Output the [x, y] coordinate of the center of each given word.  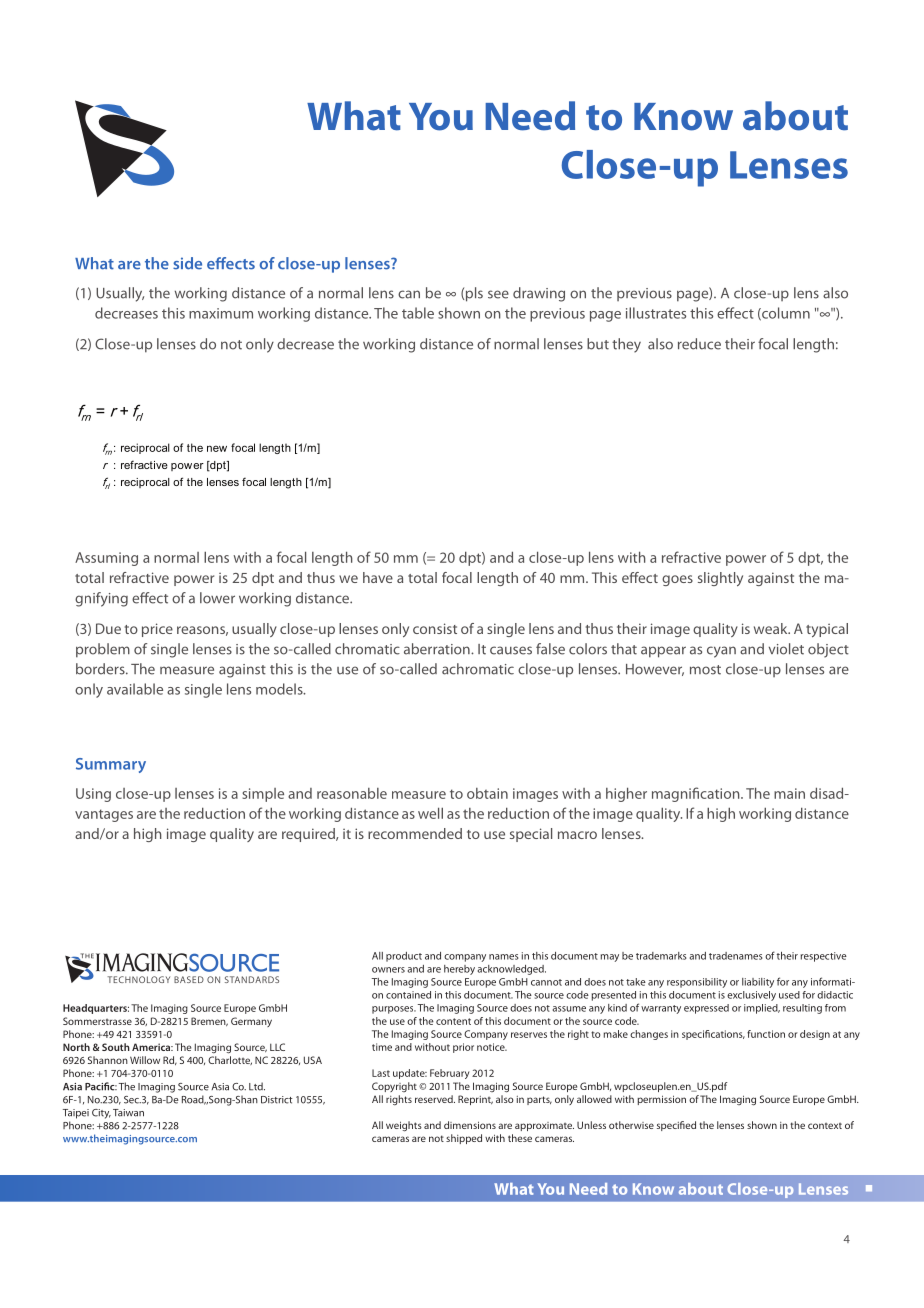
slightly [720, 579]
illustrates [656, 313]
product [404, 957]
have [378, 577]
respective [824, 957]
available [135, 689]
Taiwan [128, 1113]
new [217, 448]
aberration [438, 649]
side [187, 263]
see [498, 294]
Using [93, 795]
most [705, 670]
